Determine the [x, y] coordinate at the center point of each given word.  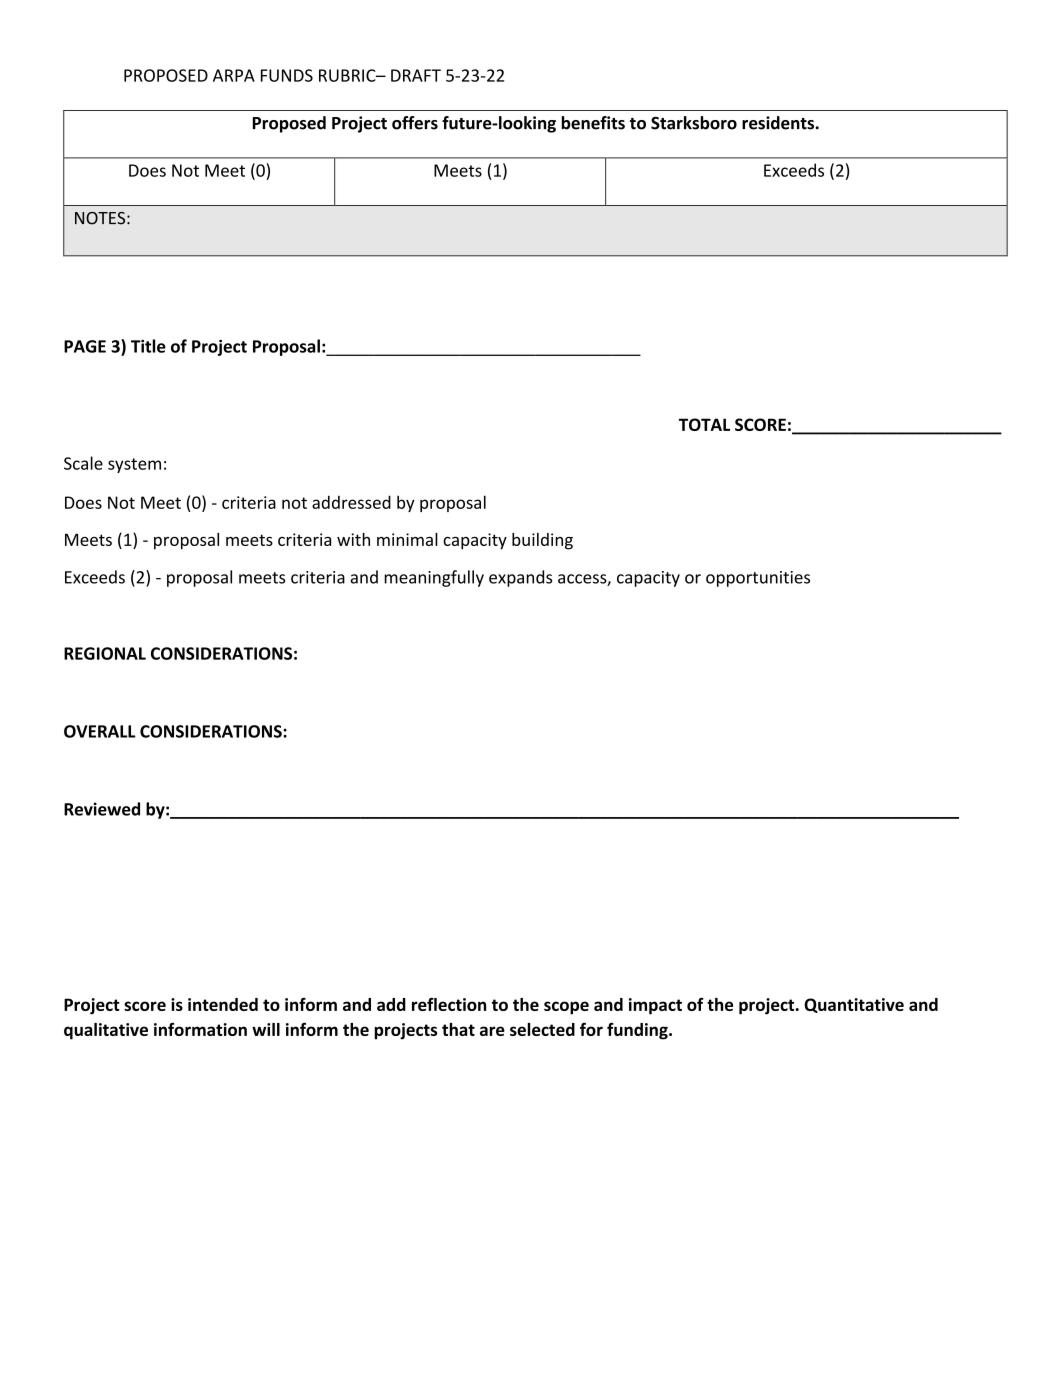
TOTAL [704, 424]
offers [415, 123]
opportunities [758, 579]
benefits [593, 123]
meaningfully [434, 578]
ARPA [234, 75]
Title [148, 346]
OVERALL [100, 731]
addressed [351, 502]
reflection [449, 1004]
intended [223, 1004]
